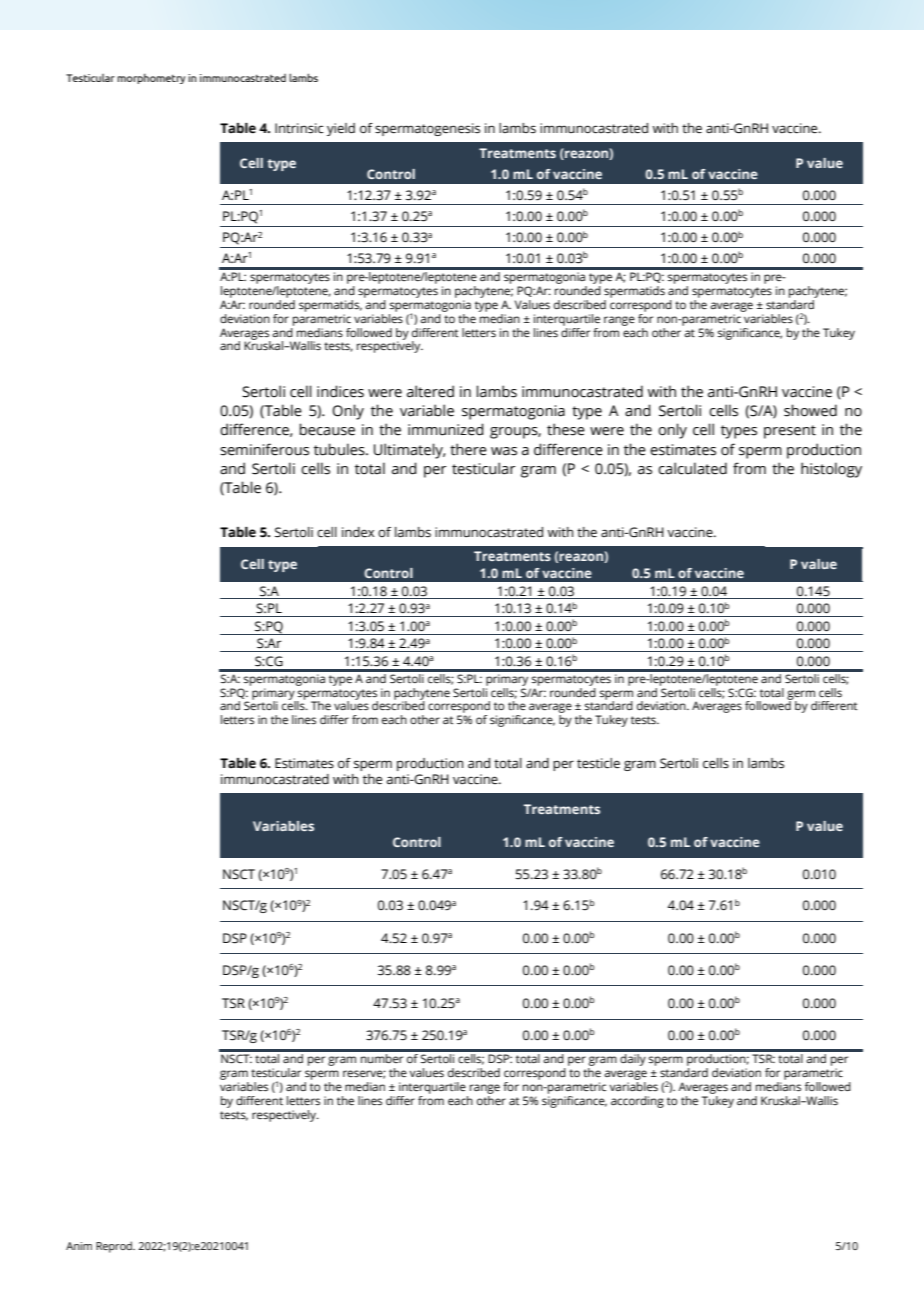 This screenshot has width=924, height=1308. Describe the element at coordinates (341, 129) in the screenshot. I see `yield` at that location.
